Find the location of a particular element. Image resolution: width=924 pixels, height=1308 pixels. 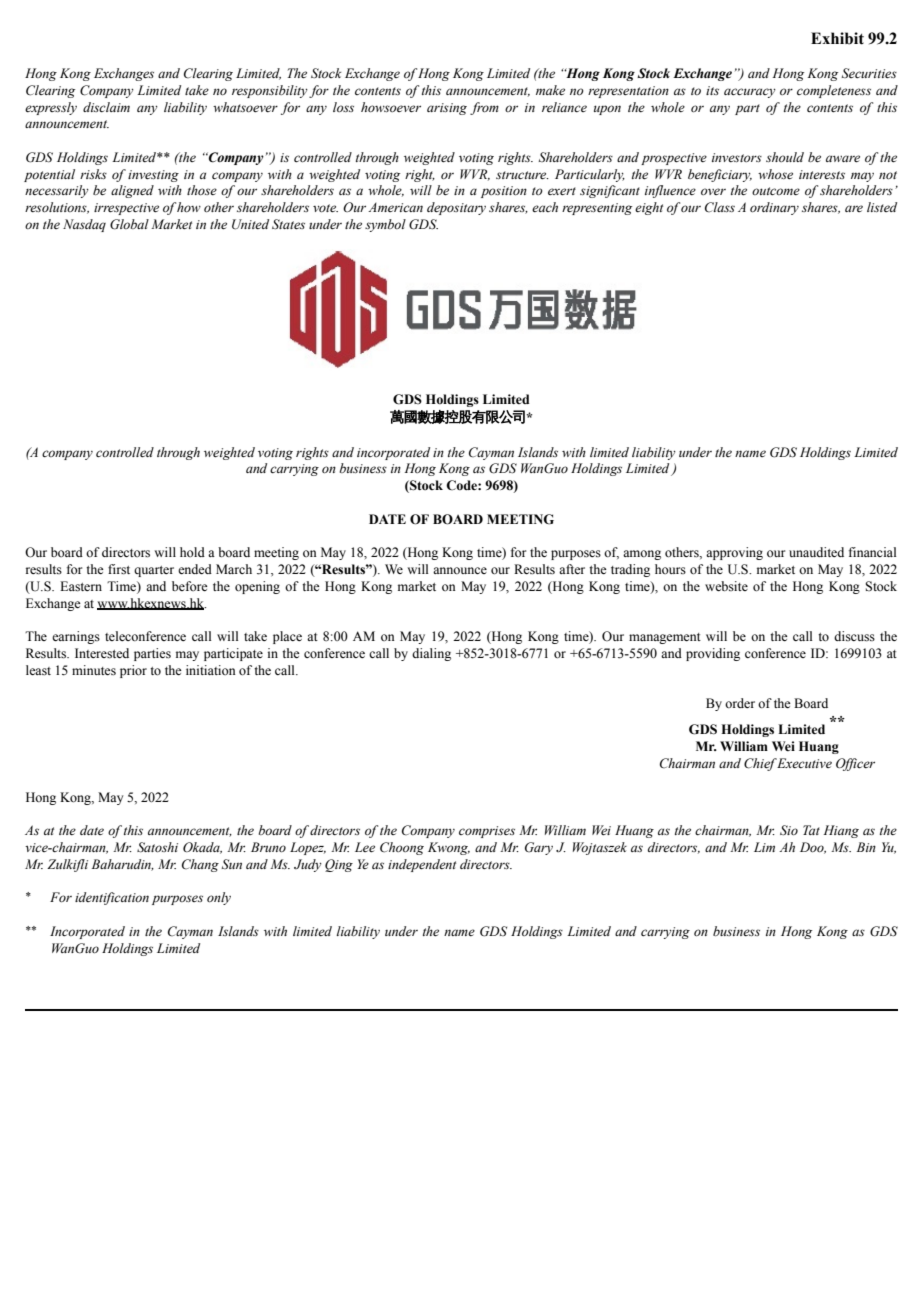

website is located at coordinates (726, 586).
